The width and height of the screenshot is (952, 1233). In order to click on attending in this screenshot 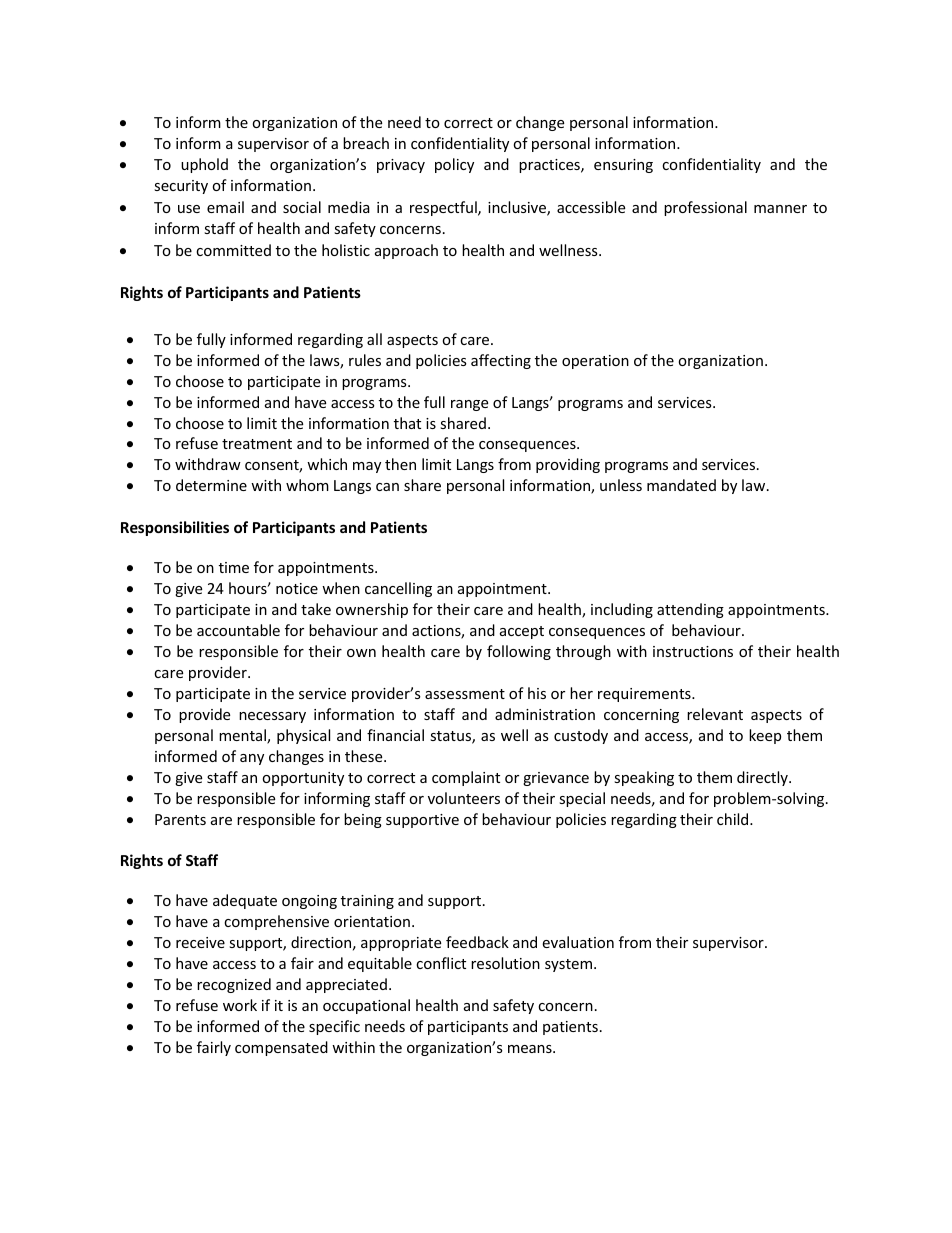, I will do `click(690, 610)`.
